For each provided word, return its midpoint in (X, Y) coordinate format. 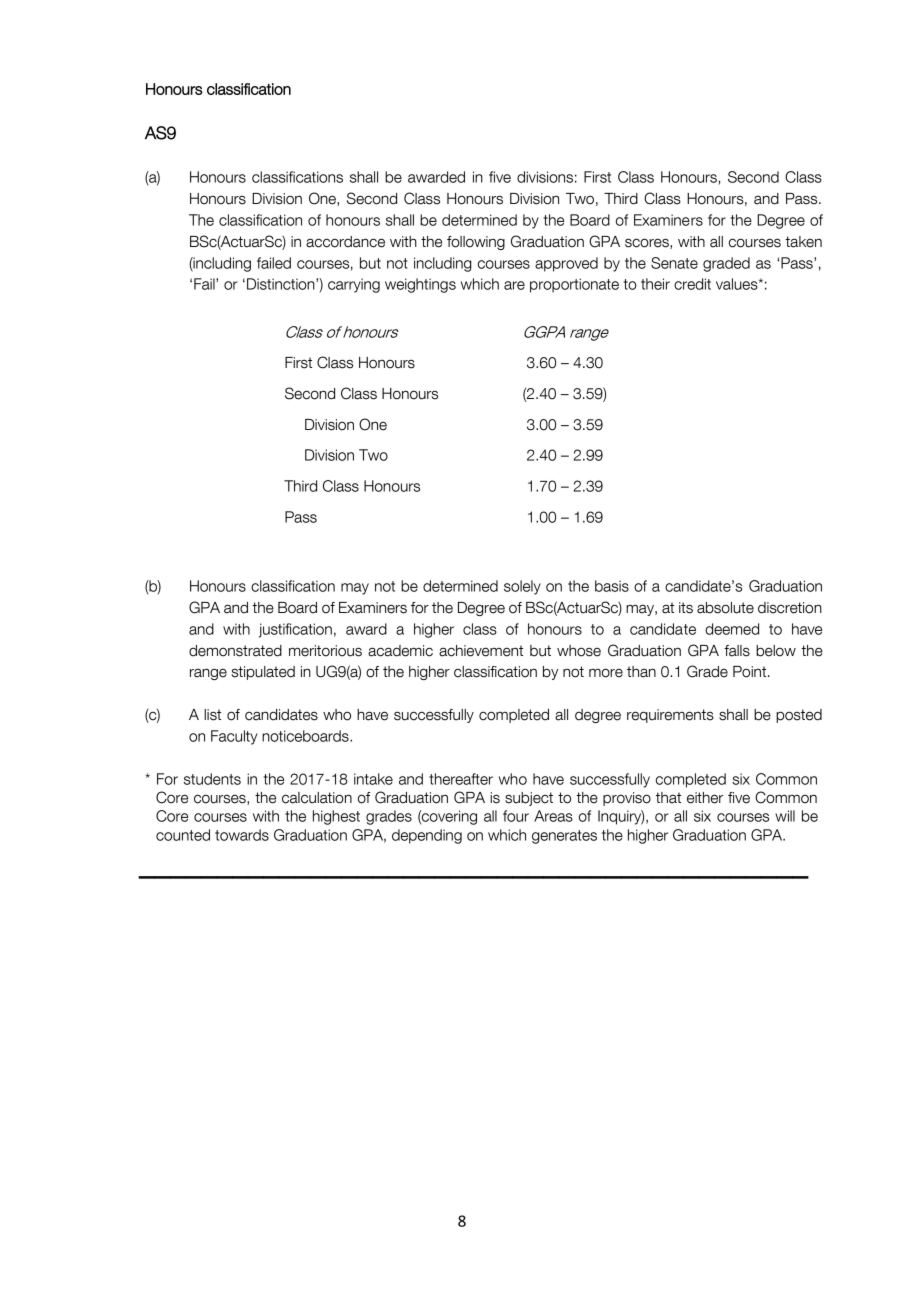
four (516, 816)
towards (242, 835)
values (738, 284)
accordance (345, 242)
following (476, 243)
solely (522, 587)
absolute (725, 608)
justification (295, 630)
